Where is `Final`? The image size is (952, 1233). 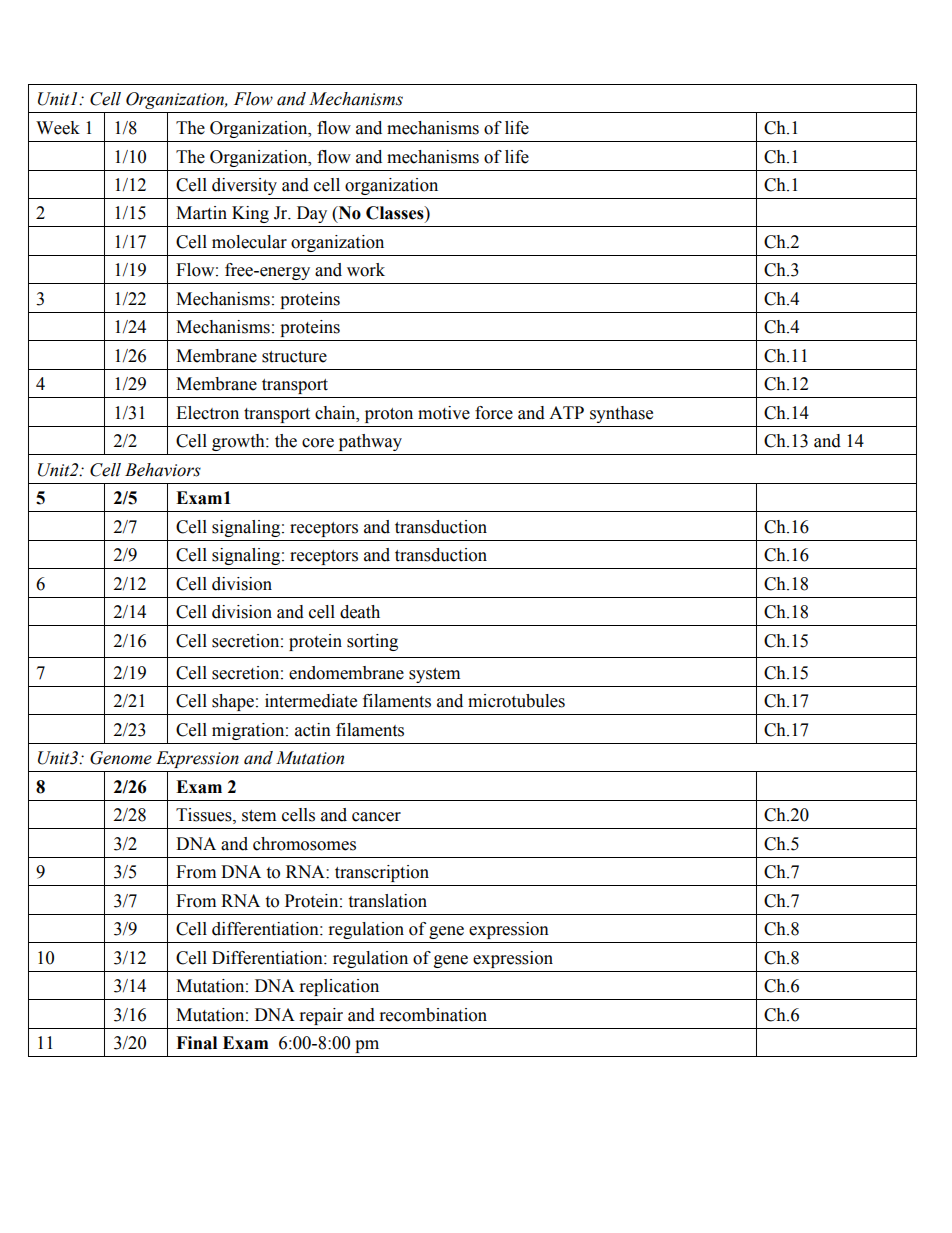 Final is located at coordinates (196, 1043).
